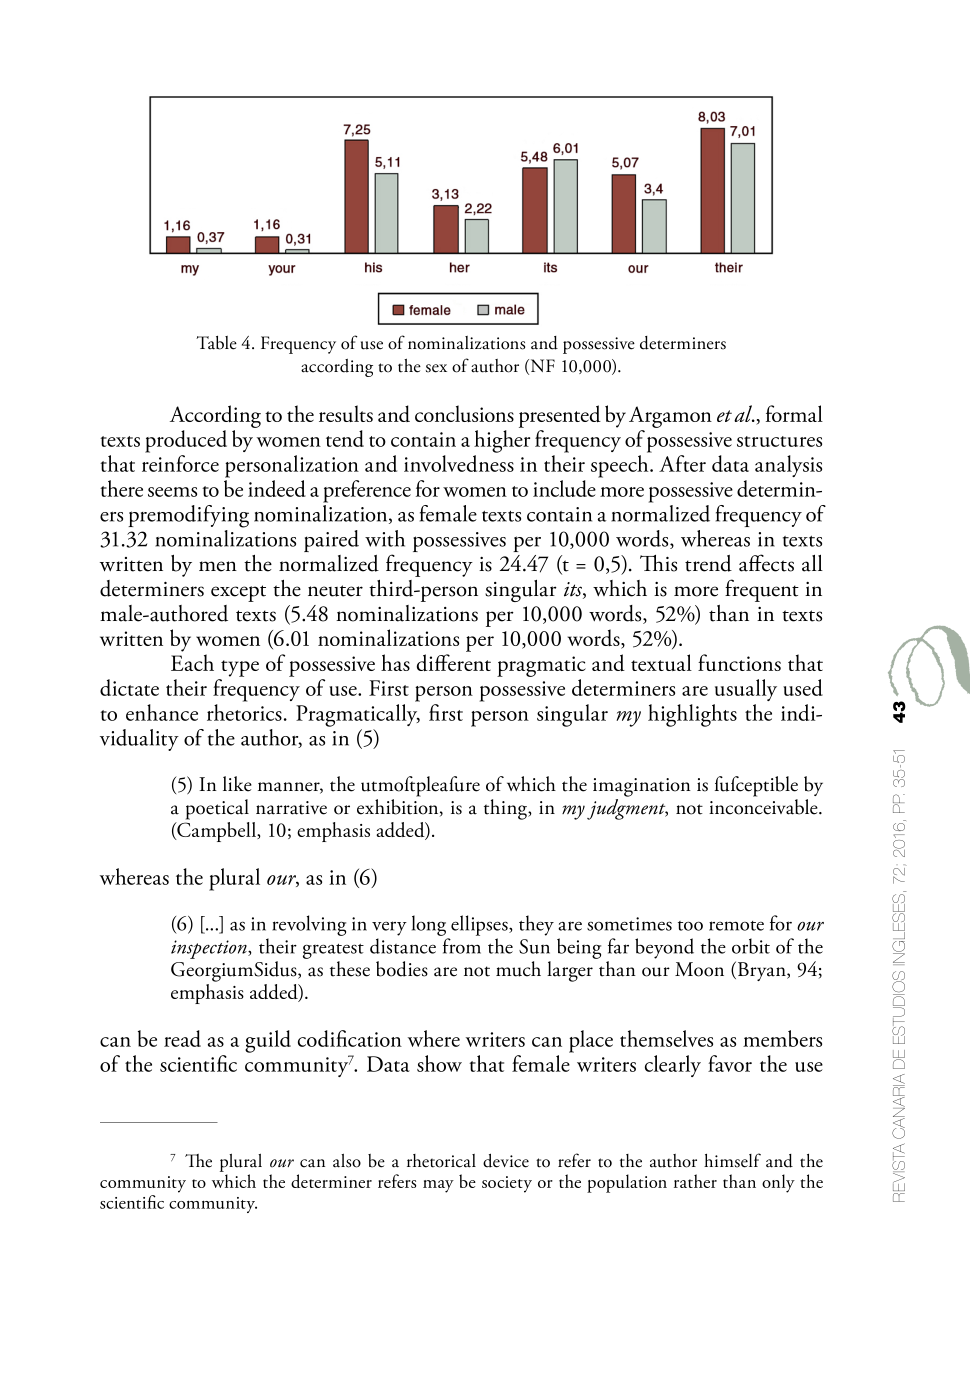  I want to click on rhetorical, so click(441, 1161).
